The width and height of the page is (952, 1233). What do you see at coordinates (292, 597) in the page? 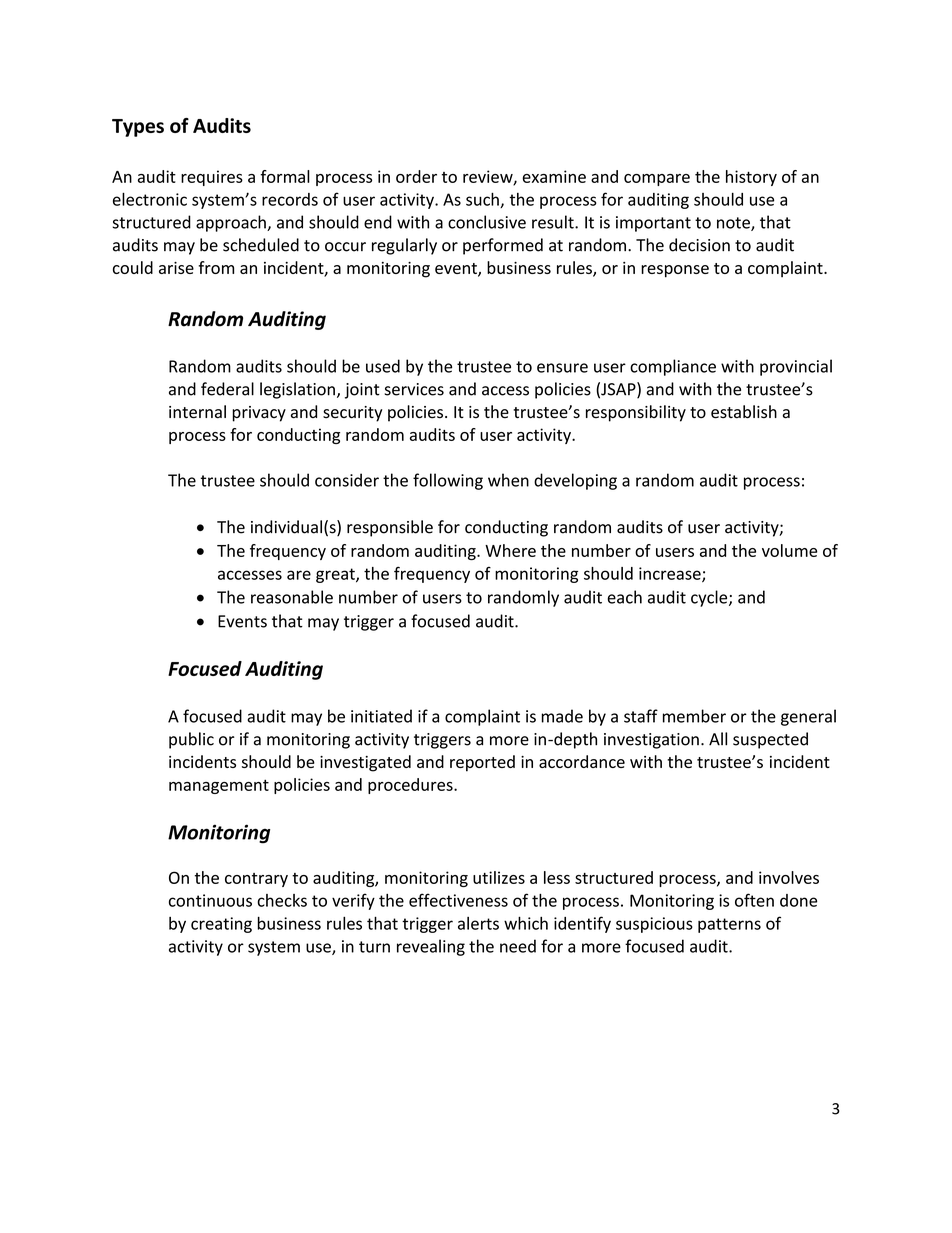
I see `reasonable` at bounding box center [292, 597].
